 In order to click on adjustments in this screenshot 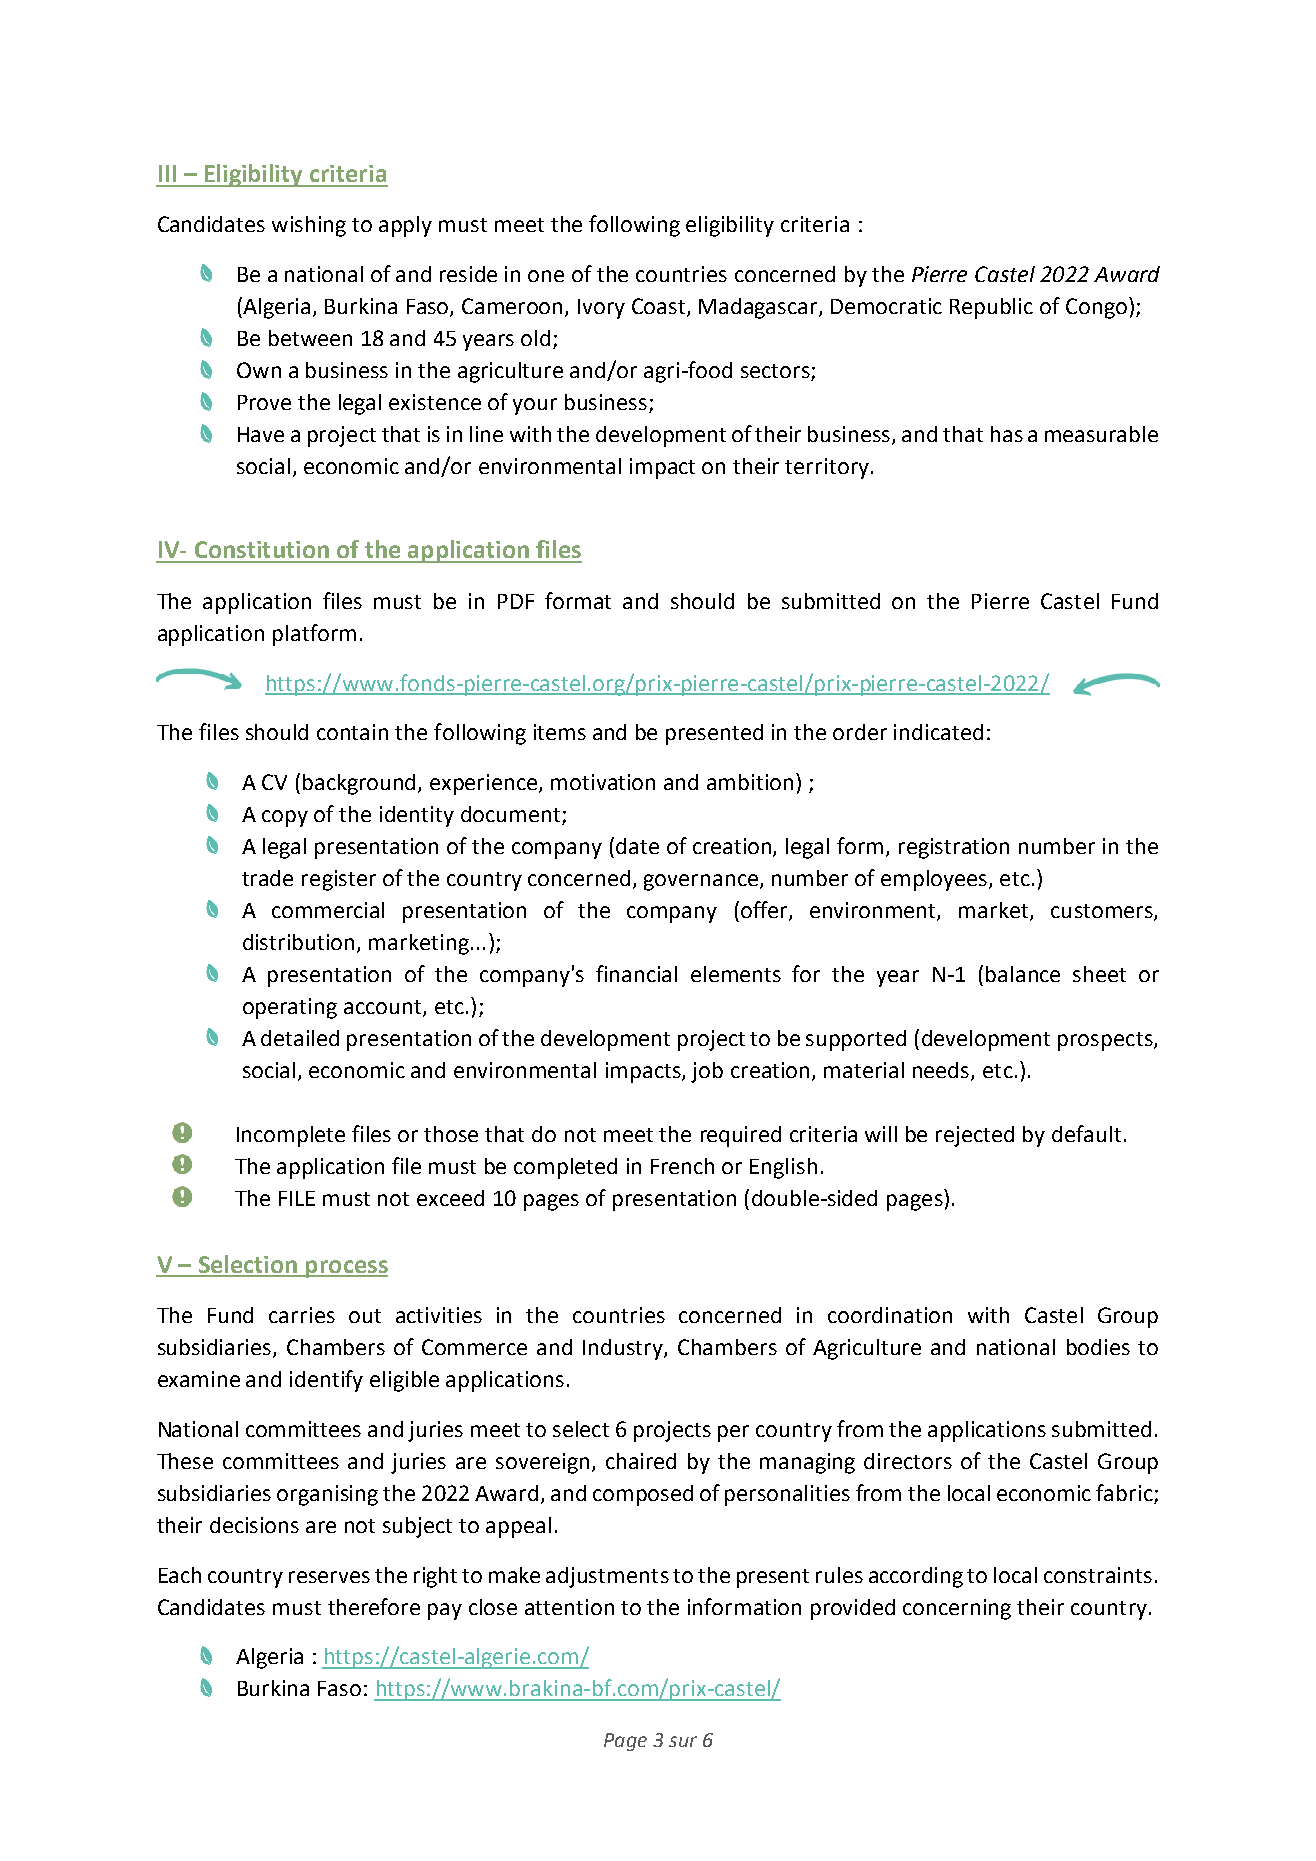, I will do `click(607, 1577)`.
